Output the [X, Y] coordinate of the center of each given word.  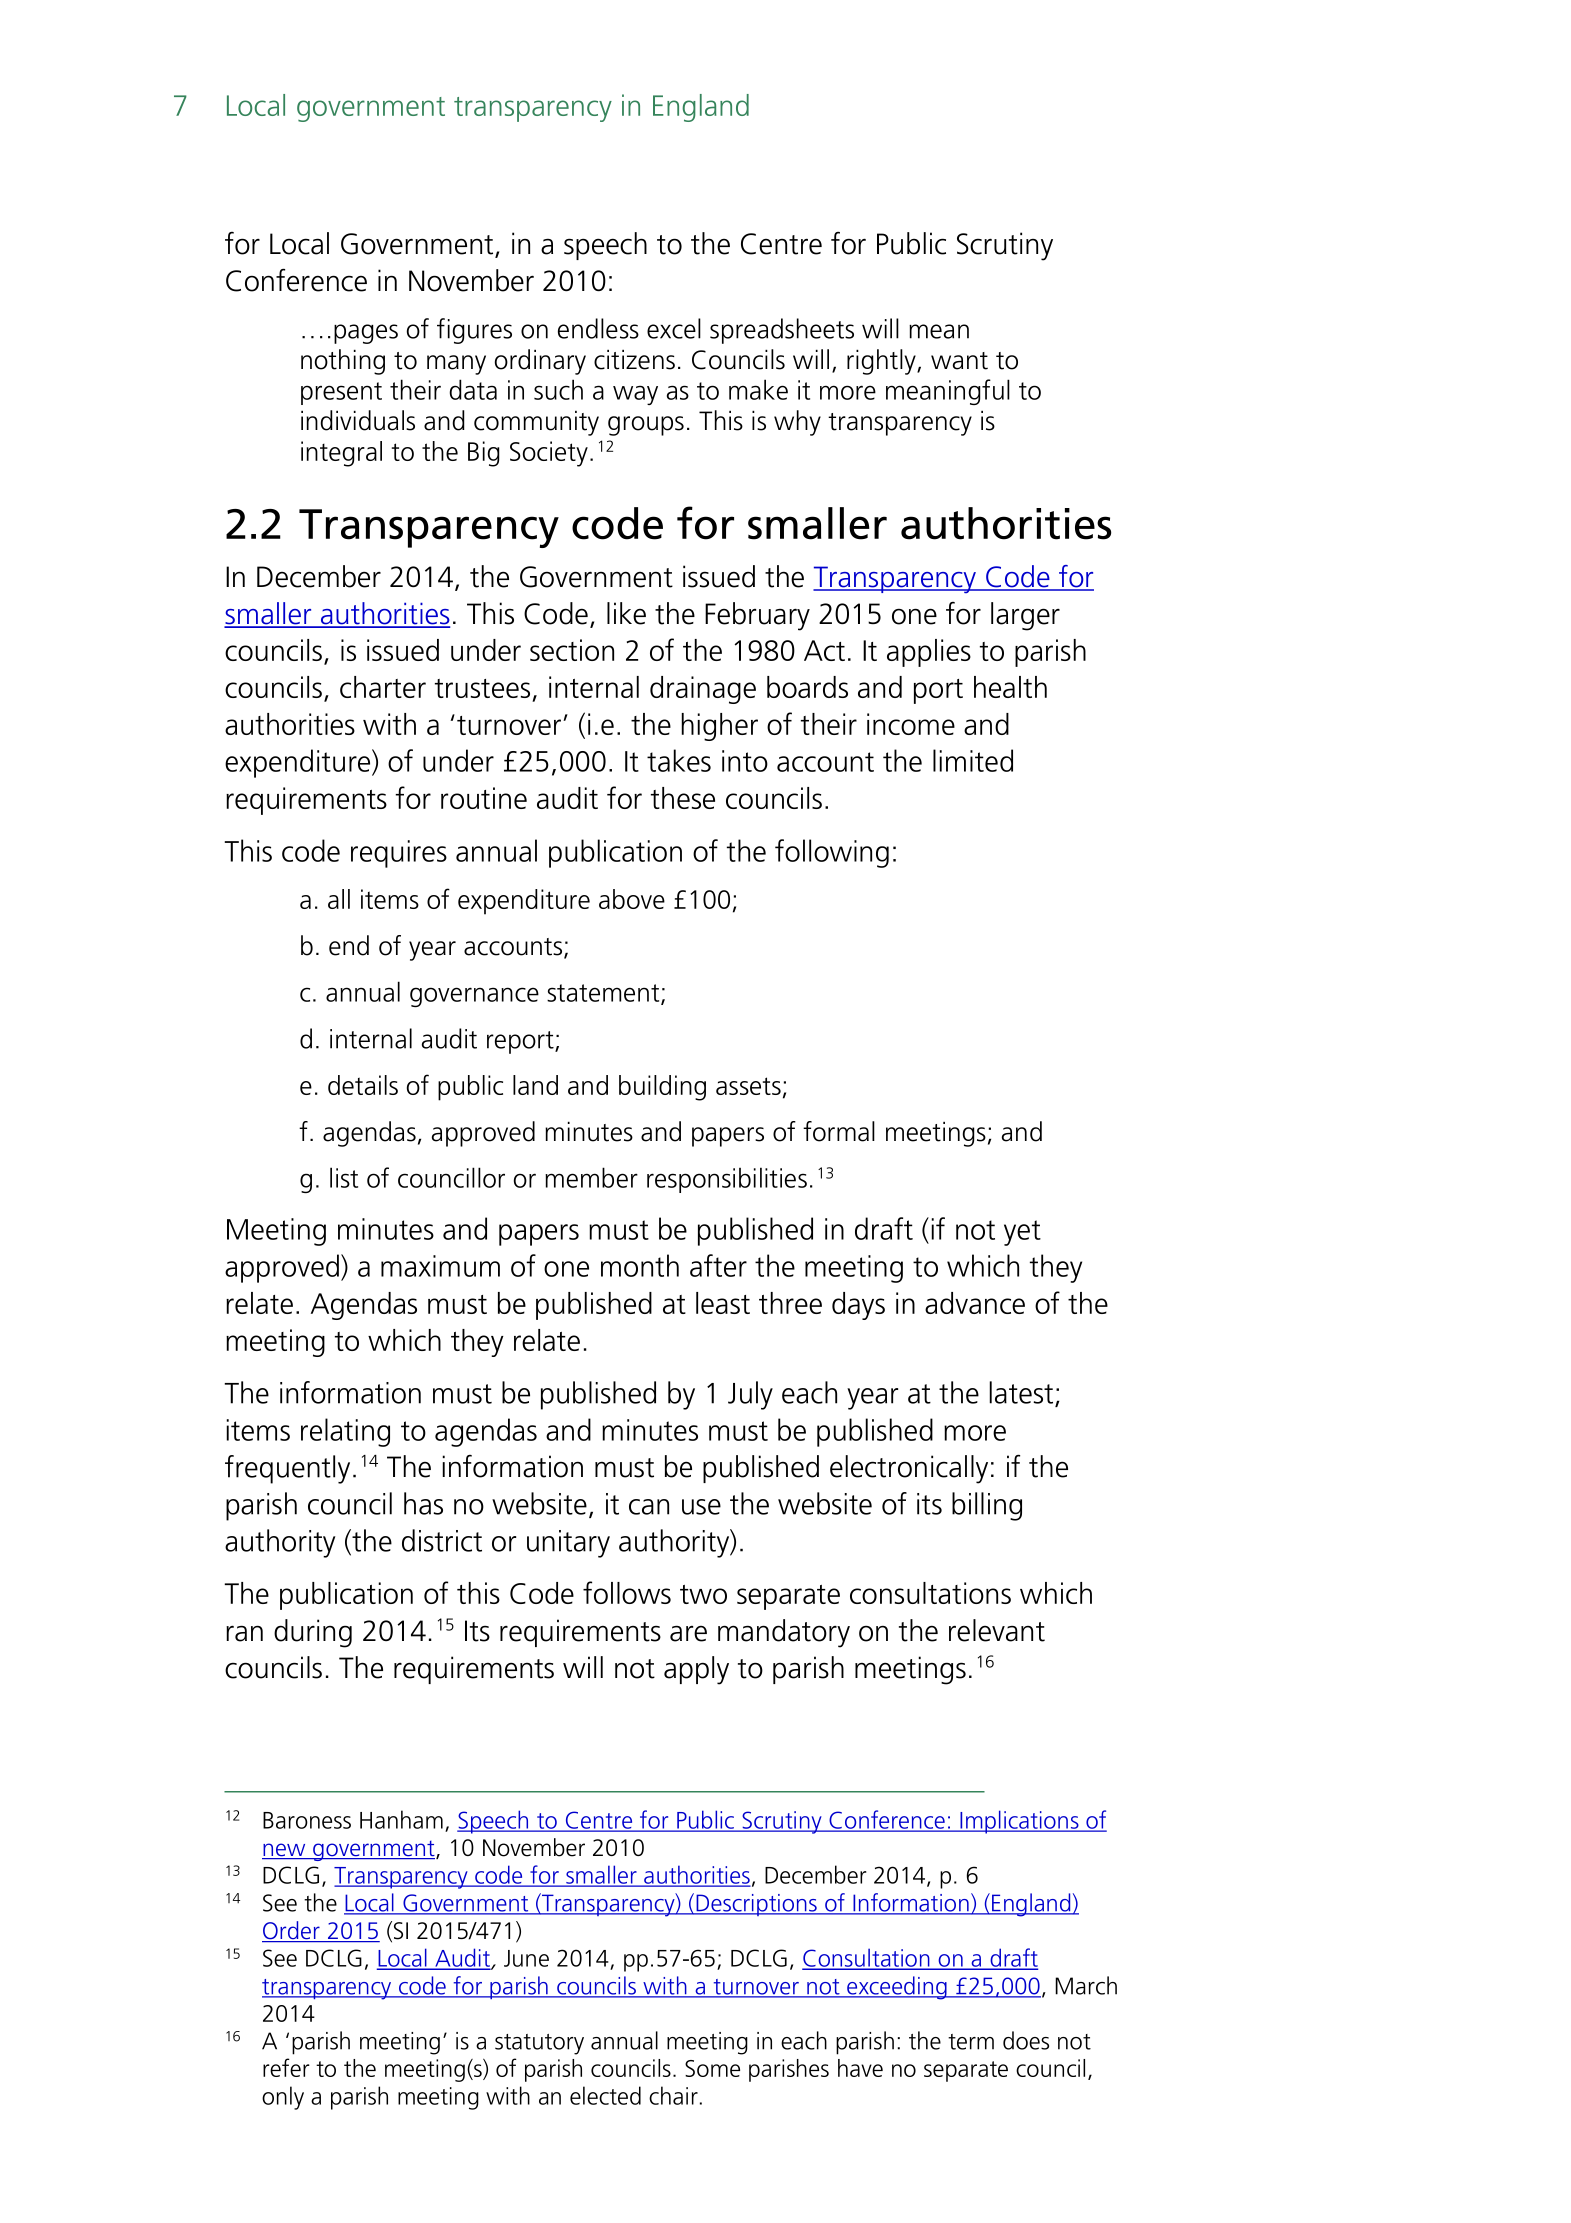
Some [712, 2068]
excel [674, 328]
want [959, 361]
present [341, 393]
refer [286, 2067]
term [971, 2042]
